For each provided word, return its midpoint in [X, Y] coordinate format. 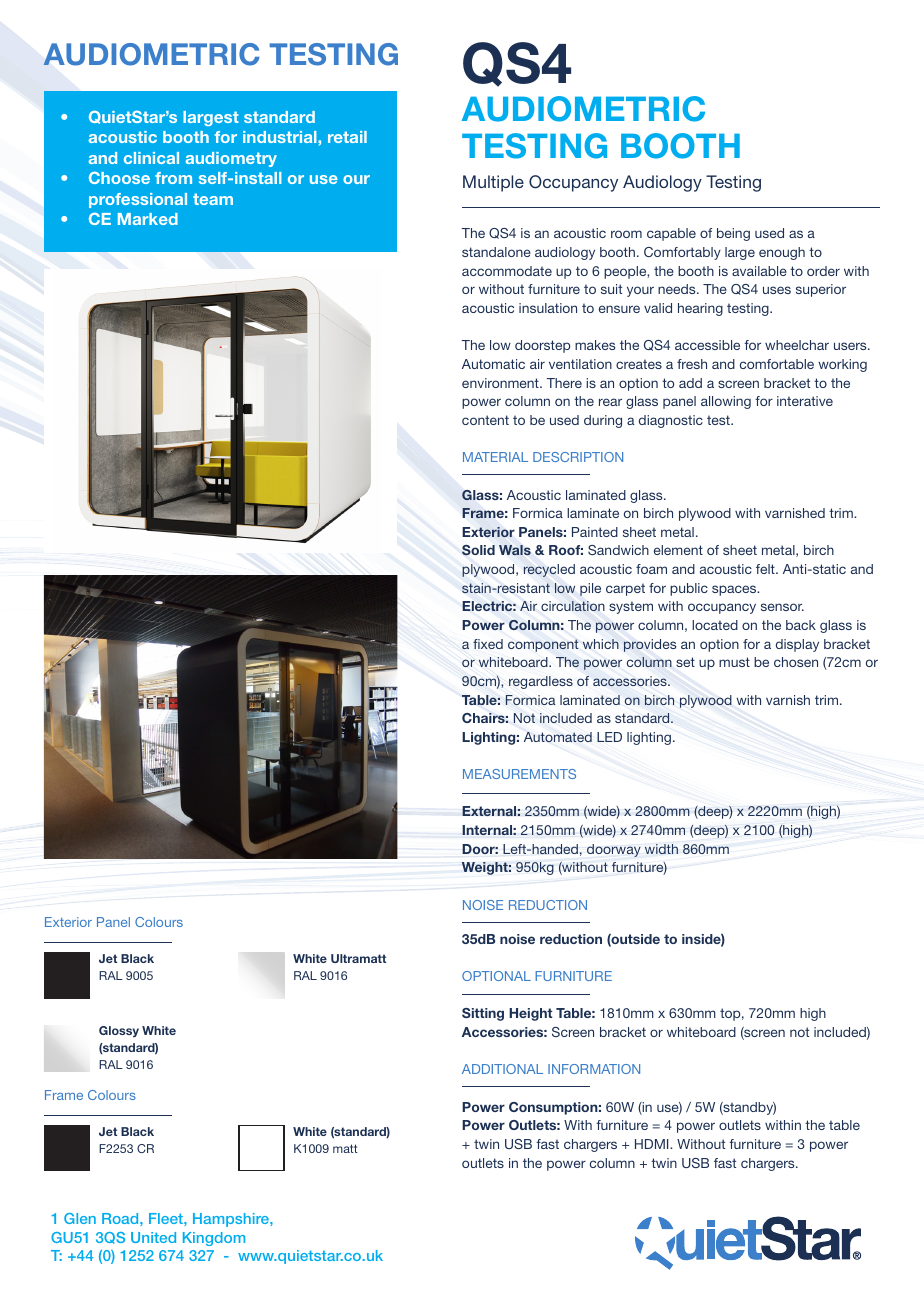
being [733, 234]
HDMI [653, 1144]
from [173, 178]
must [734, 662]
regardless [541, 682]
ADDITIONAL [502, 1069]
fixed [488, 644]
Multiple [493, 183]
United [153, 1237]
